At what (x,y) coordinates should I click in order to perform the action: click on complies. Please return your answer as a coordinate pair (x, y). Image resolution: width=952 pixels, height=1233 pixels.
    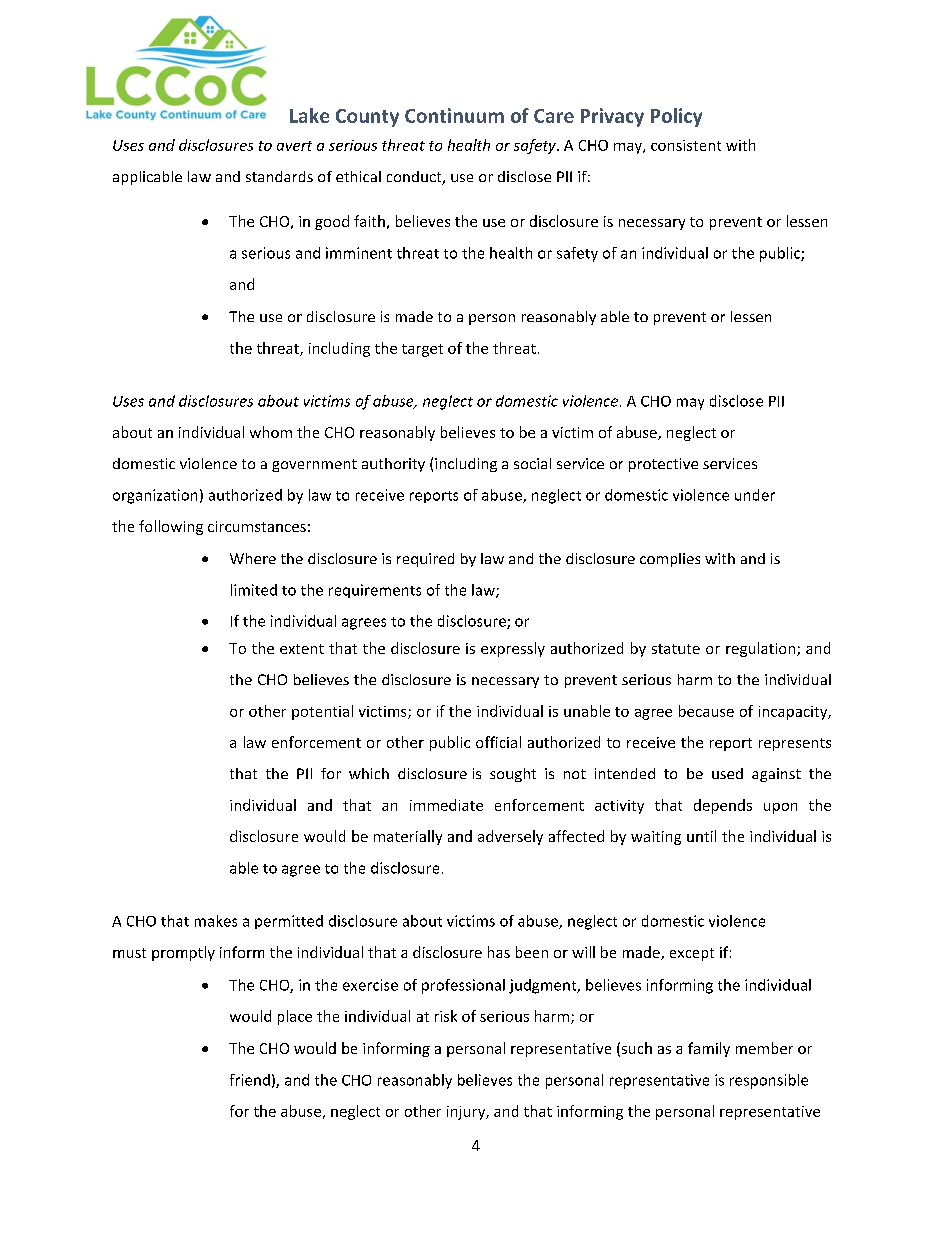
    Looking at the image, I should click on (670, 560).
